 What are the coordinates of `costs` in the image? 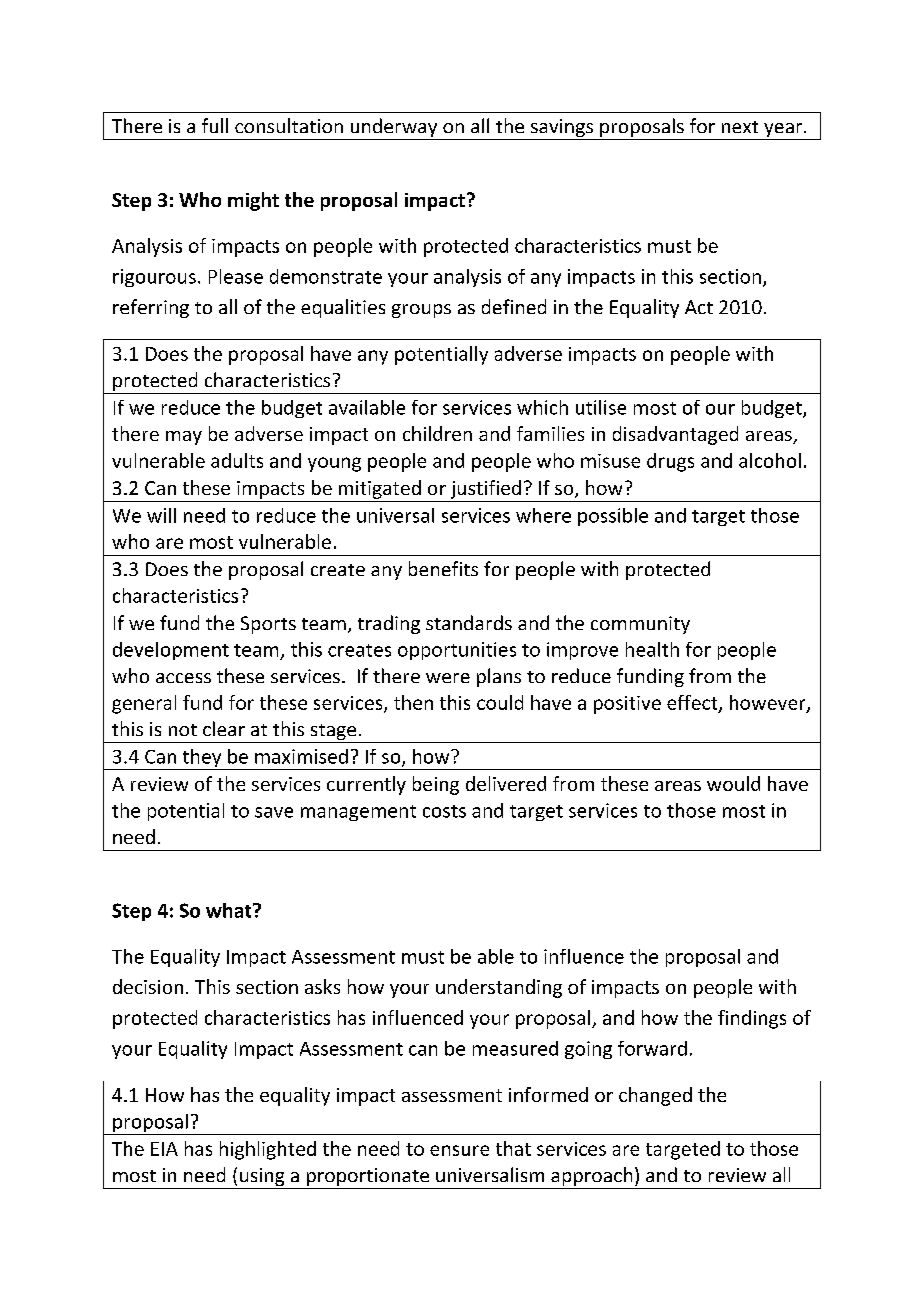 It's located at (444, 811).
